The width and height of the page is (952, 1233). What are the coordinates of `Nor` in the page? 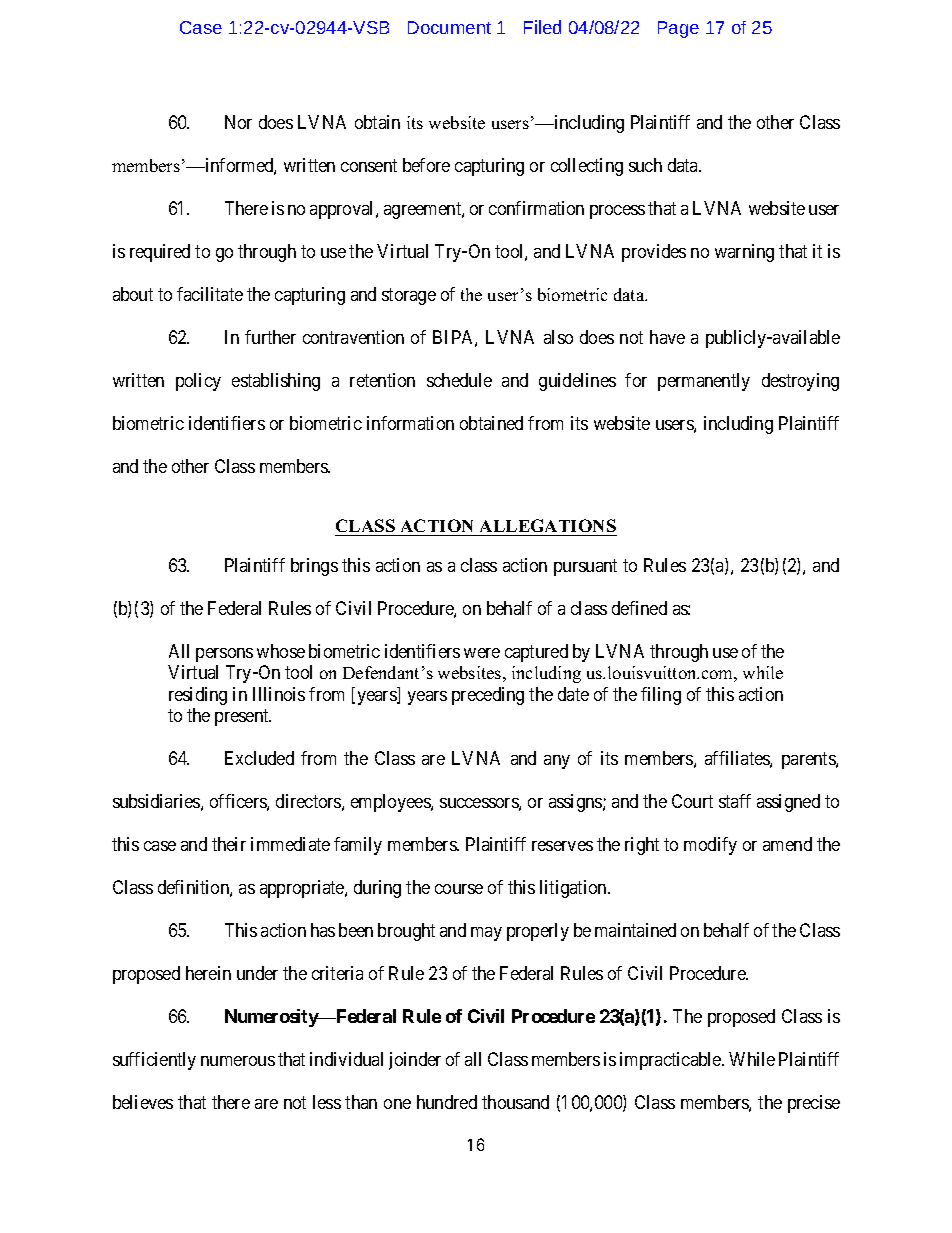 It's located at (238, 122).
